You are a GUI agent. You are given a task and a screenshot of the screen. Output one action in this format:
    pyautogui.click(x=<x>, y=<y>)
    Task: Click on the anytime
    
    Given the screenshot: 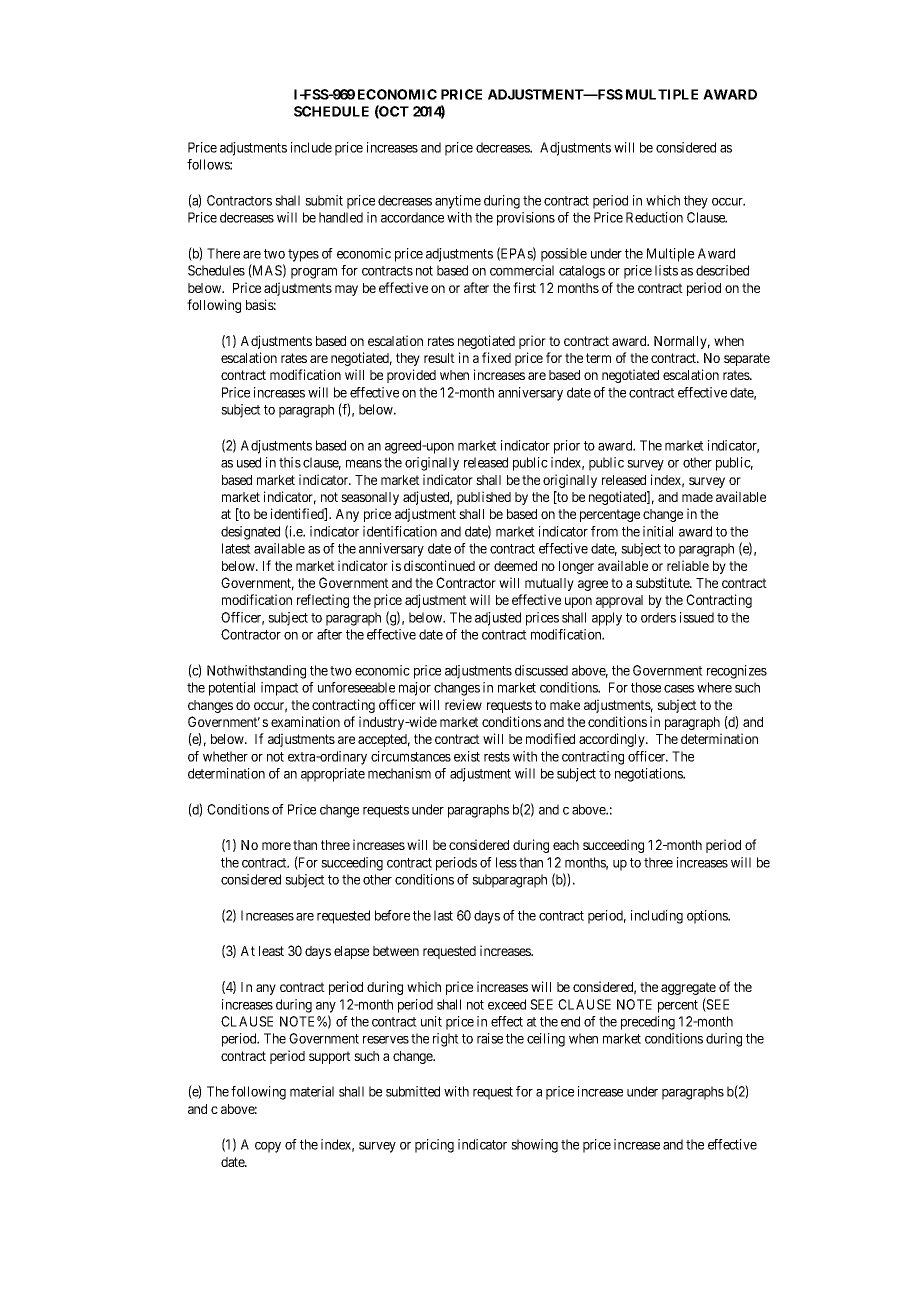 What is the action you would take?
    pyautogui.click(x=458, y=202)
